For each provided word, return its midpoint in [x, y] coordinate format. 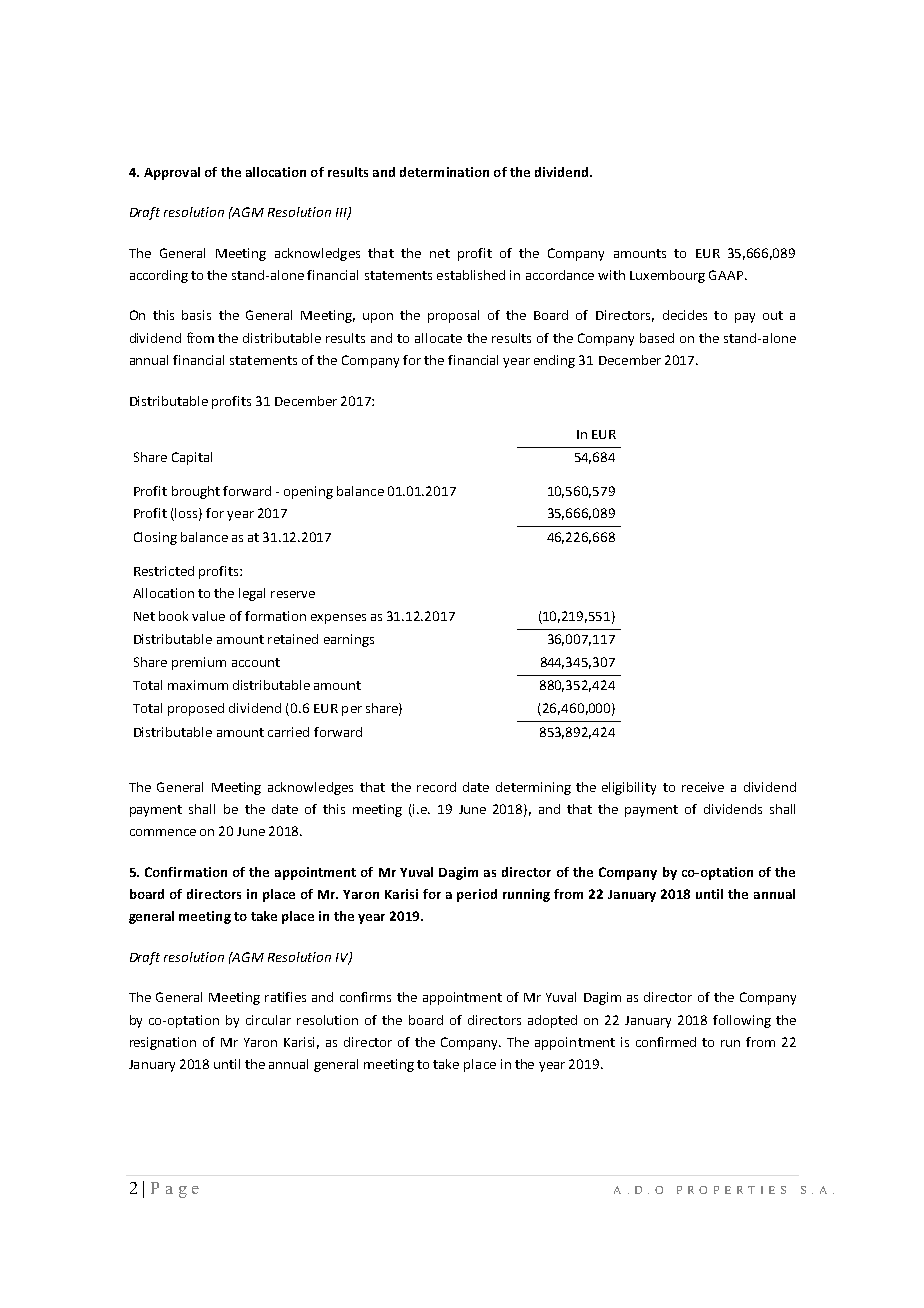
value [208, 616]
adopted [552, 1021]
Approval [172, 173]
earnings [349, 640]
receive [703, 787]
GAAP [727, 275]
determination [444, 172]
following [742, 1021]
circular [268, 1020]
